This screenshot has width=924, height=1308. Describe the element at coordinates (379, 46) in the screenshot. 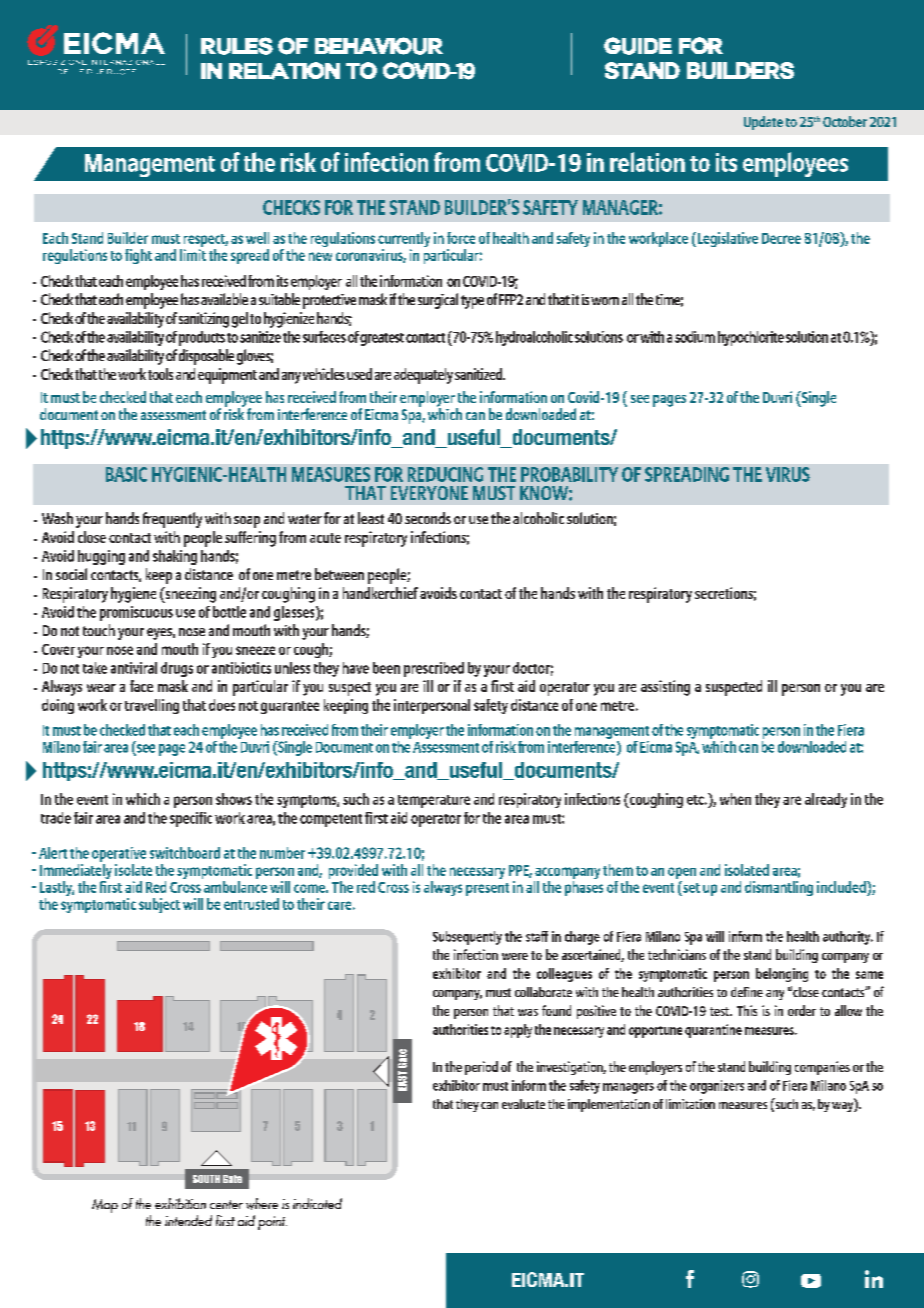

I see `behaviour` at that location.
